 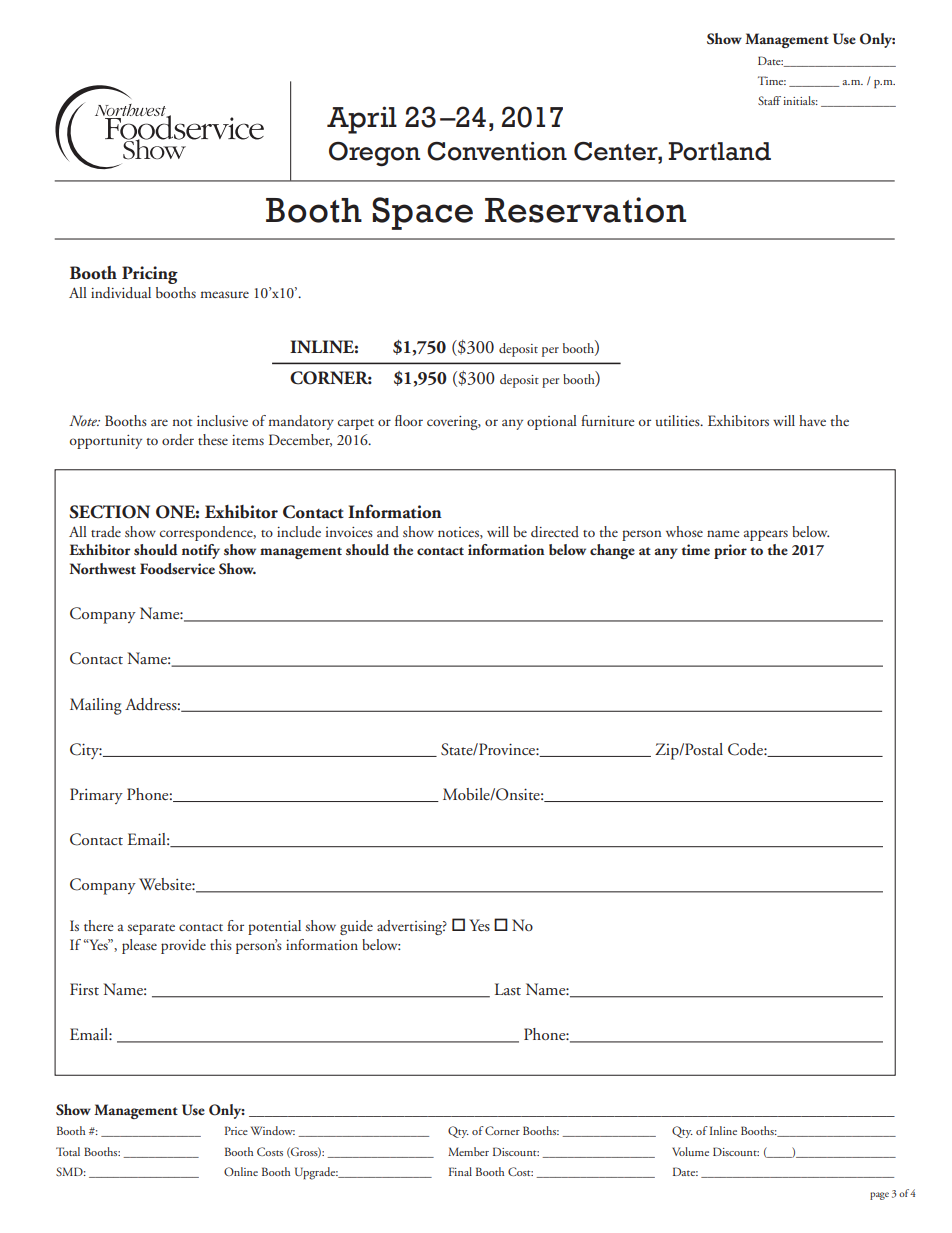 What do you see at coordinates (409, 420) in the image?
I see `floor` at bounding box center [409, 420].
